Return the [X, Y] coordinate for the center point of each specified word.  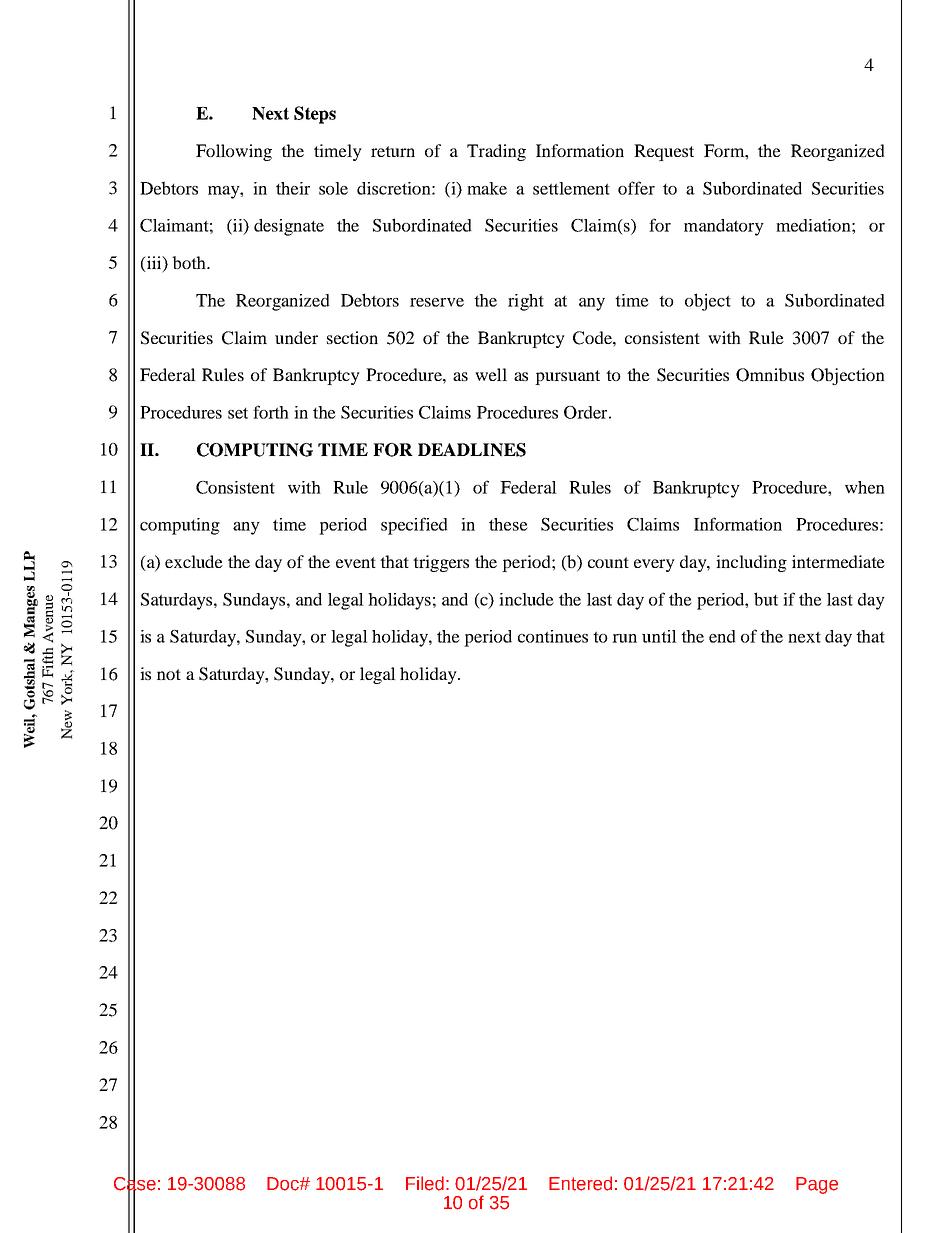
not [169, 674]
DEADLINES [472, 450]
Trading [496, 152]
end [722, 636]
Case [135, 1184]
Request [664, 152]
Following [234, 152]
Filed [425, 1183]
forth [271, 412]
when [865, 487]
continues [553, 636]
